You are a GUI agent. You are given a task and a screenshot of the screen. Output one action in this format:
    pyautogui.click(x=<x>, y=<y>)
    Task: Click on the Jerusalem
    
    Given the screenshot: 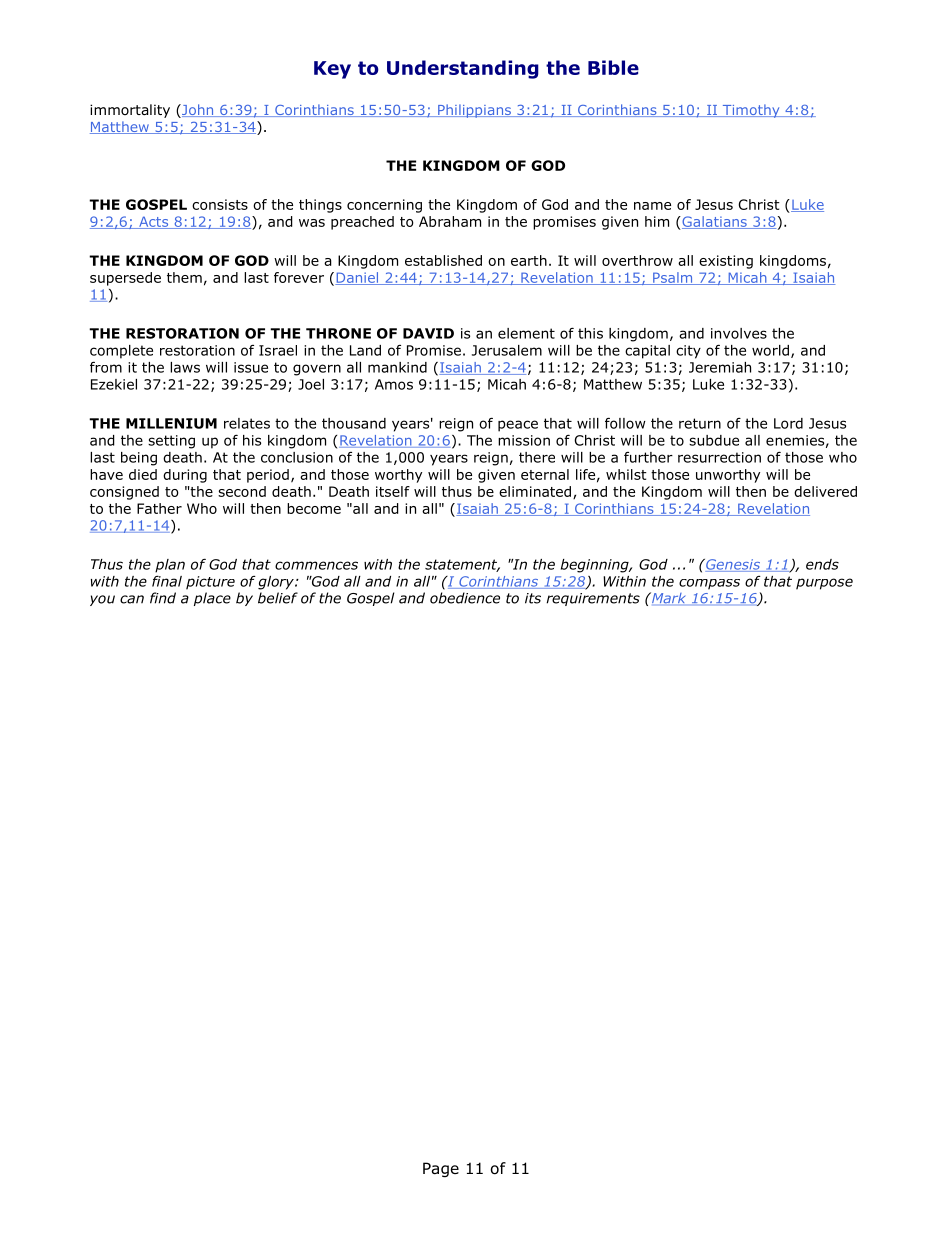 What is the action you would take?
    pyautogui.click(x=507, y=350)
